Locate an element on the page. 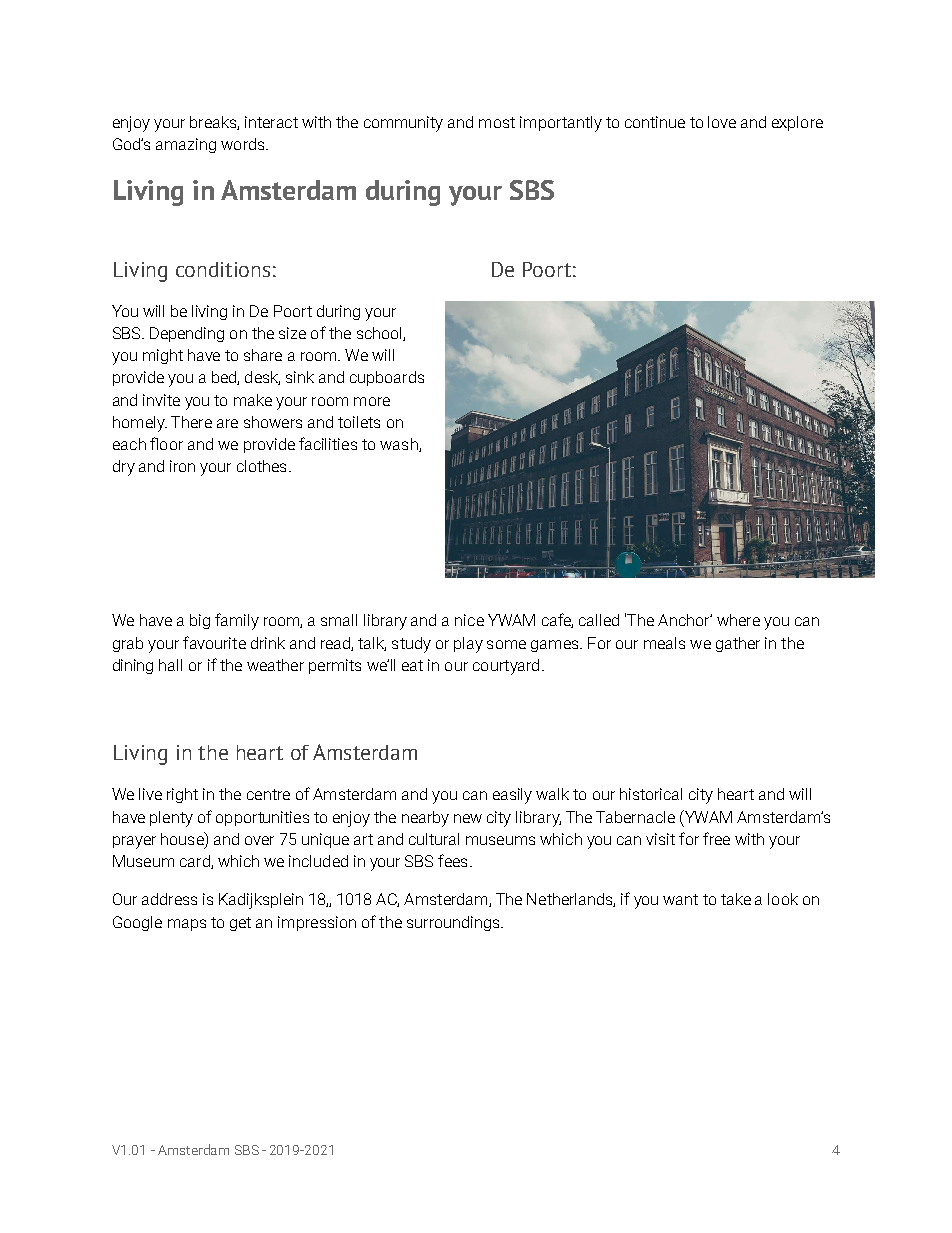 This page has width=952, height=1233. most is located at coordinates (497, 122).
